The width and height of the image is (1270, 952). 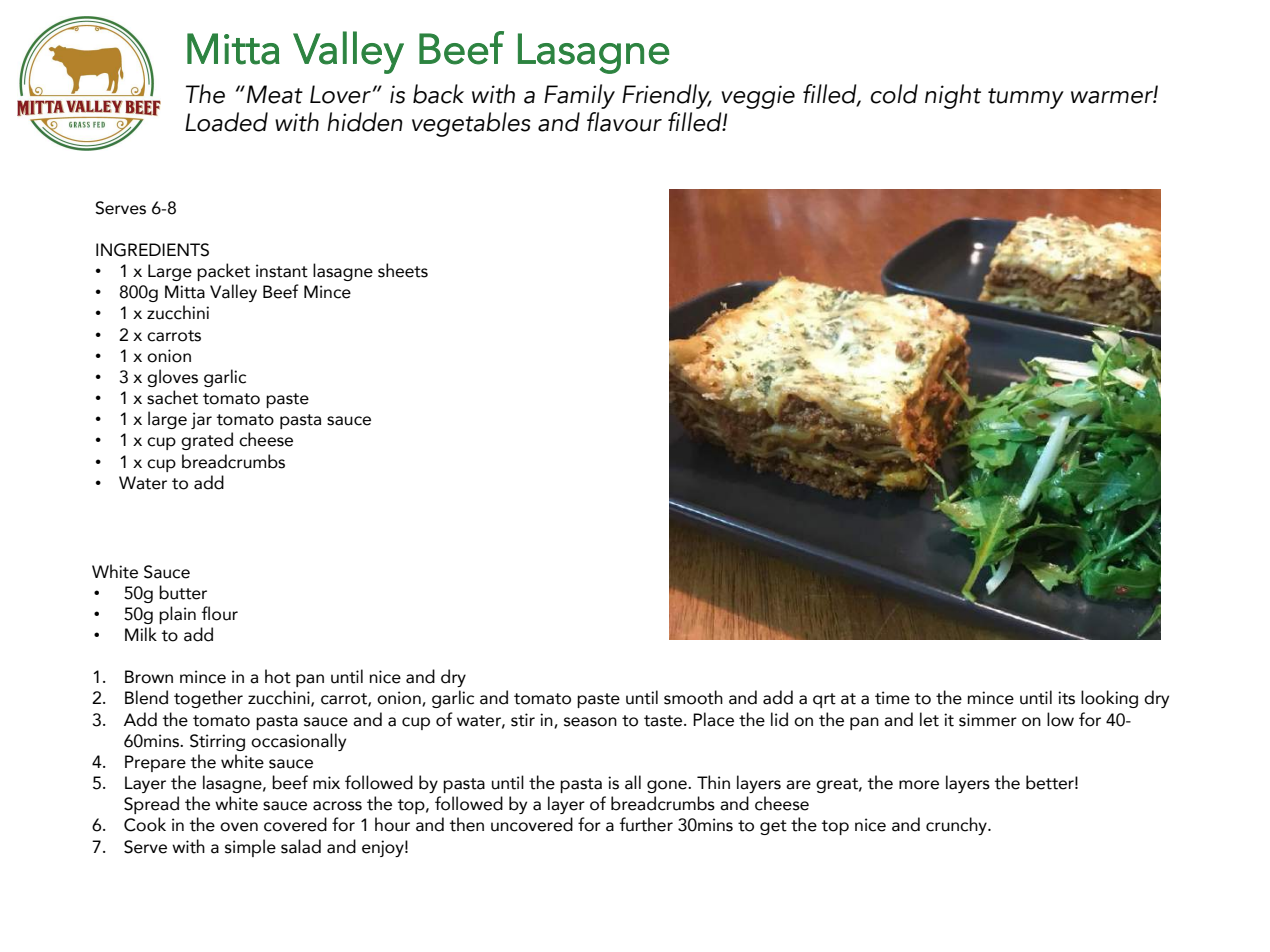 I want to click on tummy, so click(x=1026, y=98).
